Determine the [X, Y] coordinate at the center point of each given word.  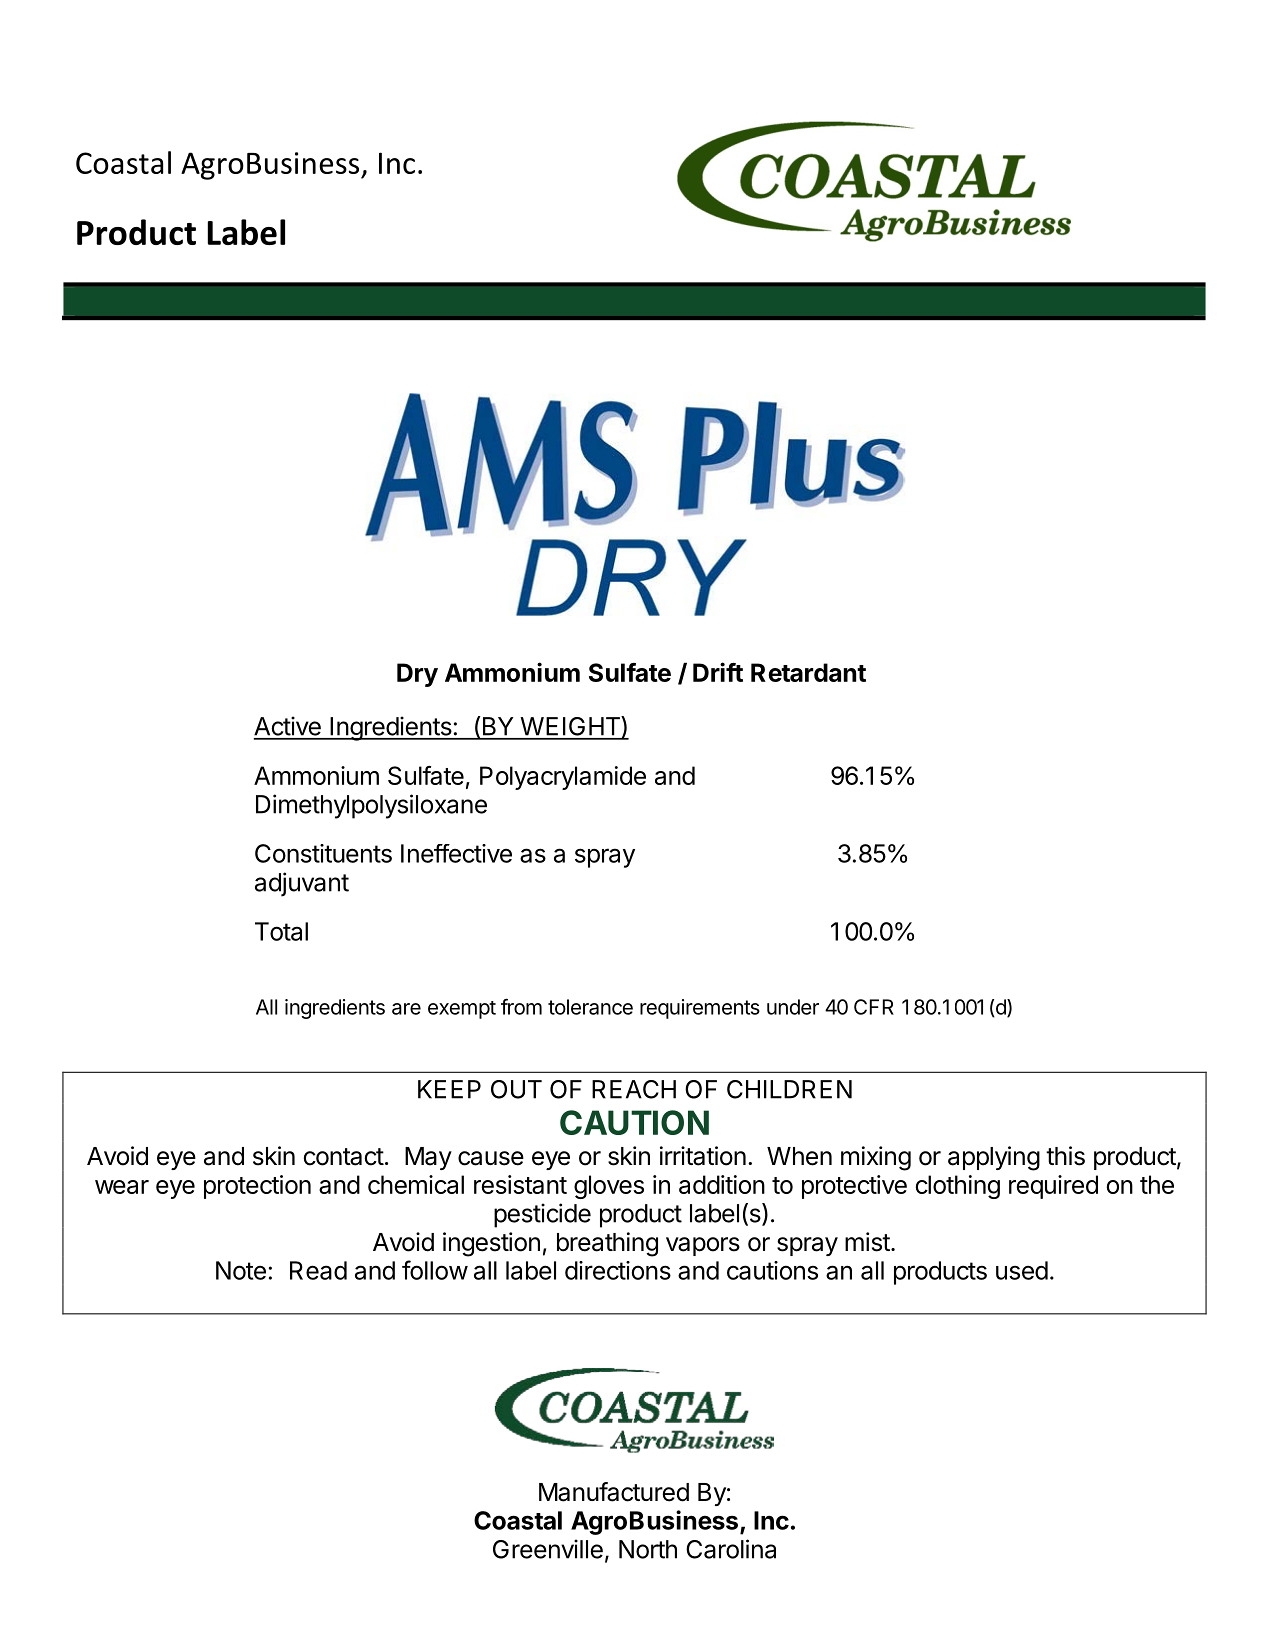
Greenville [548, 1549]
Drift [718, 672]
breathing [607, 1244]
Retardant [808, 672]
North [648, 1549]
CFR [874, 1007]
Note [241, 1270]
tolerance [590, 1007]
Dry [417, 675]
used [1022, 1270]
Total [281, 931]
